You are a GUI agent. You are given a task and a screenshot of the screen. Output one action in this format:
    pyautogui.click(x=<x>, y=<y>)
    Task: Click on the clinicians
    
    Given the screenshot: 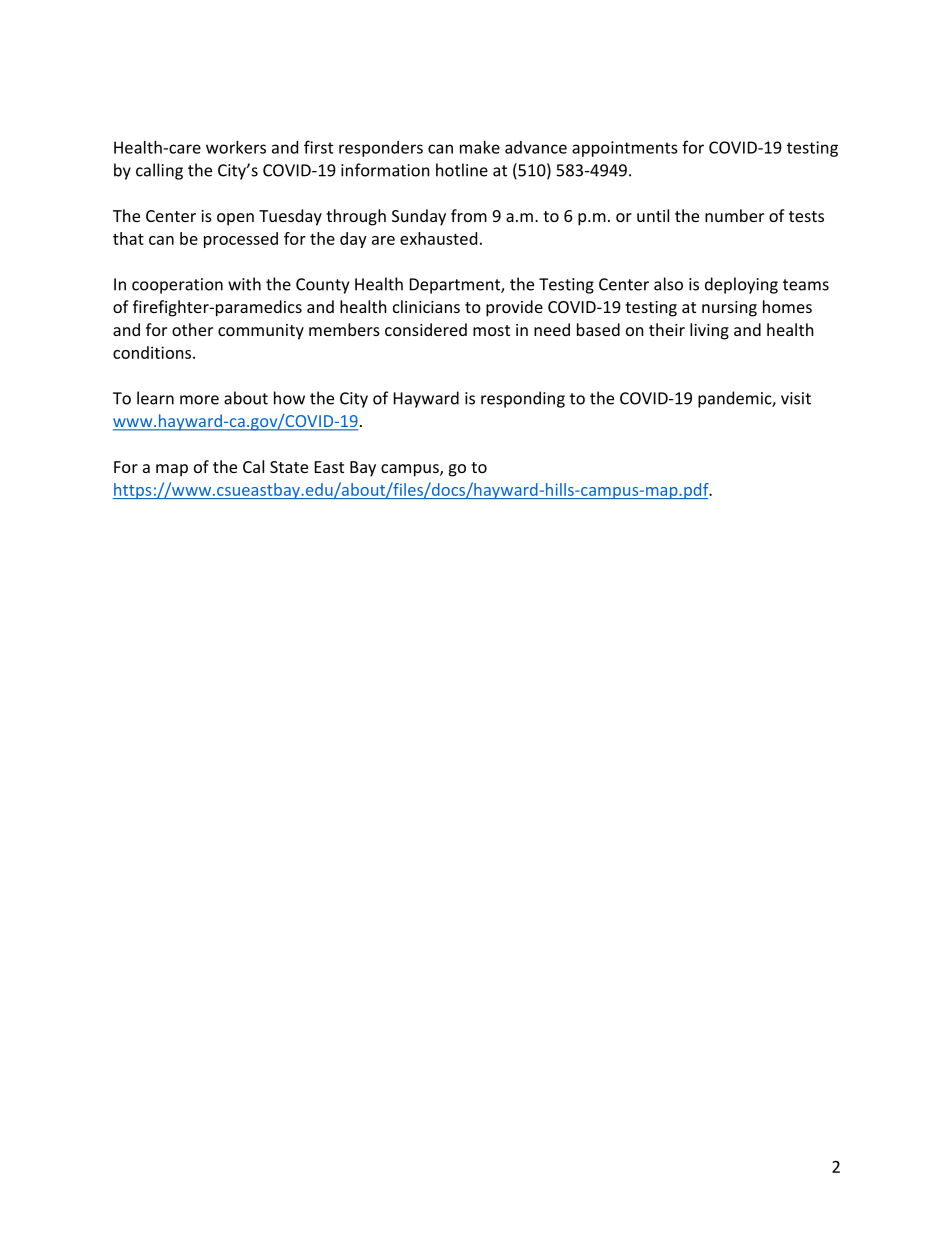 What is the action you would take?
    pyautogui.click(x=426, y=306)
